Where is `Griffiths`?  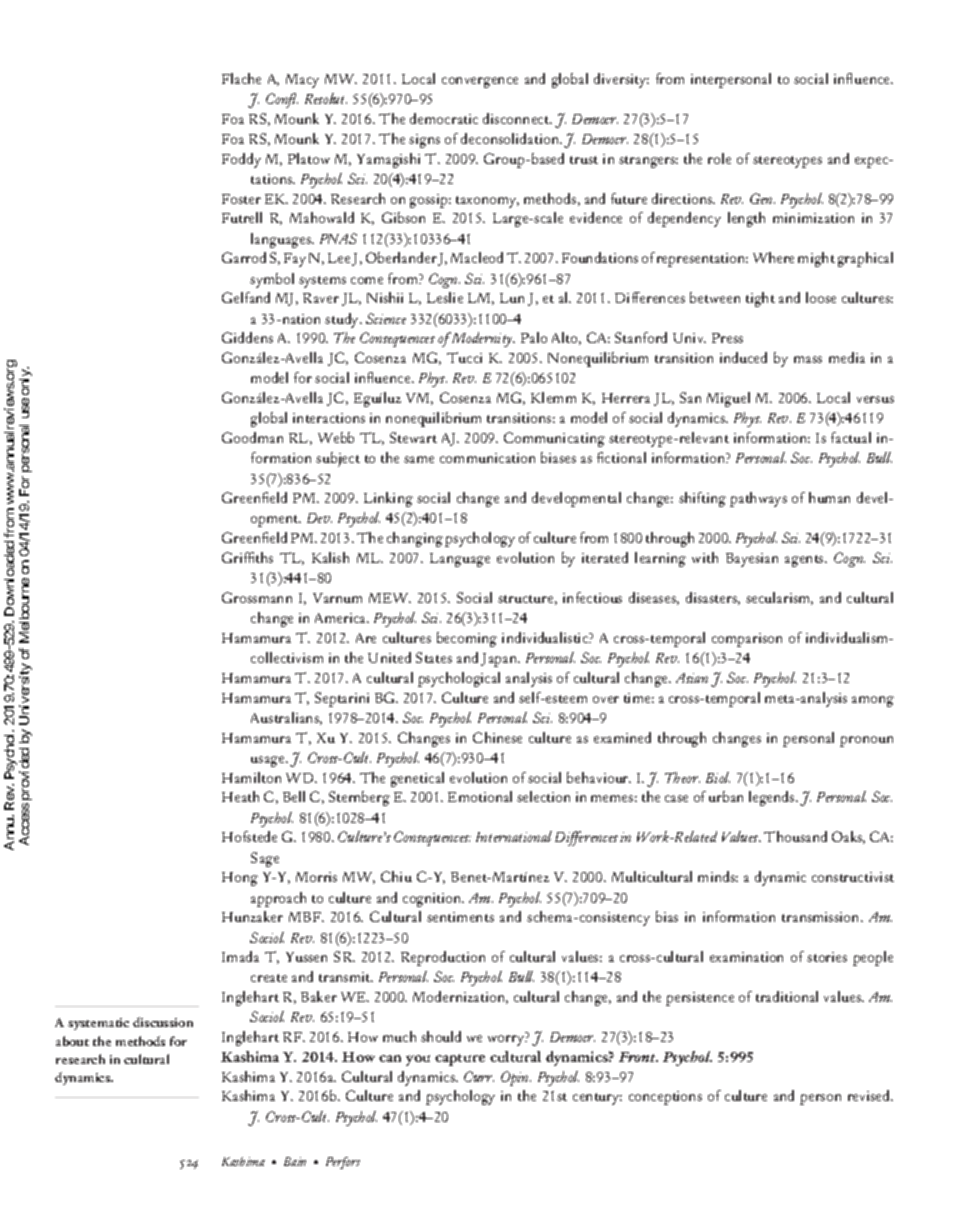
Griffiths is located at coordinates (247, 557).
